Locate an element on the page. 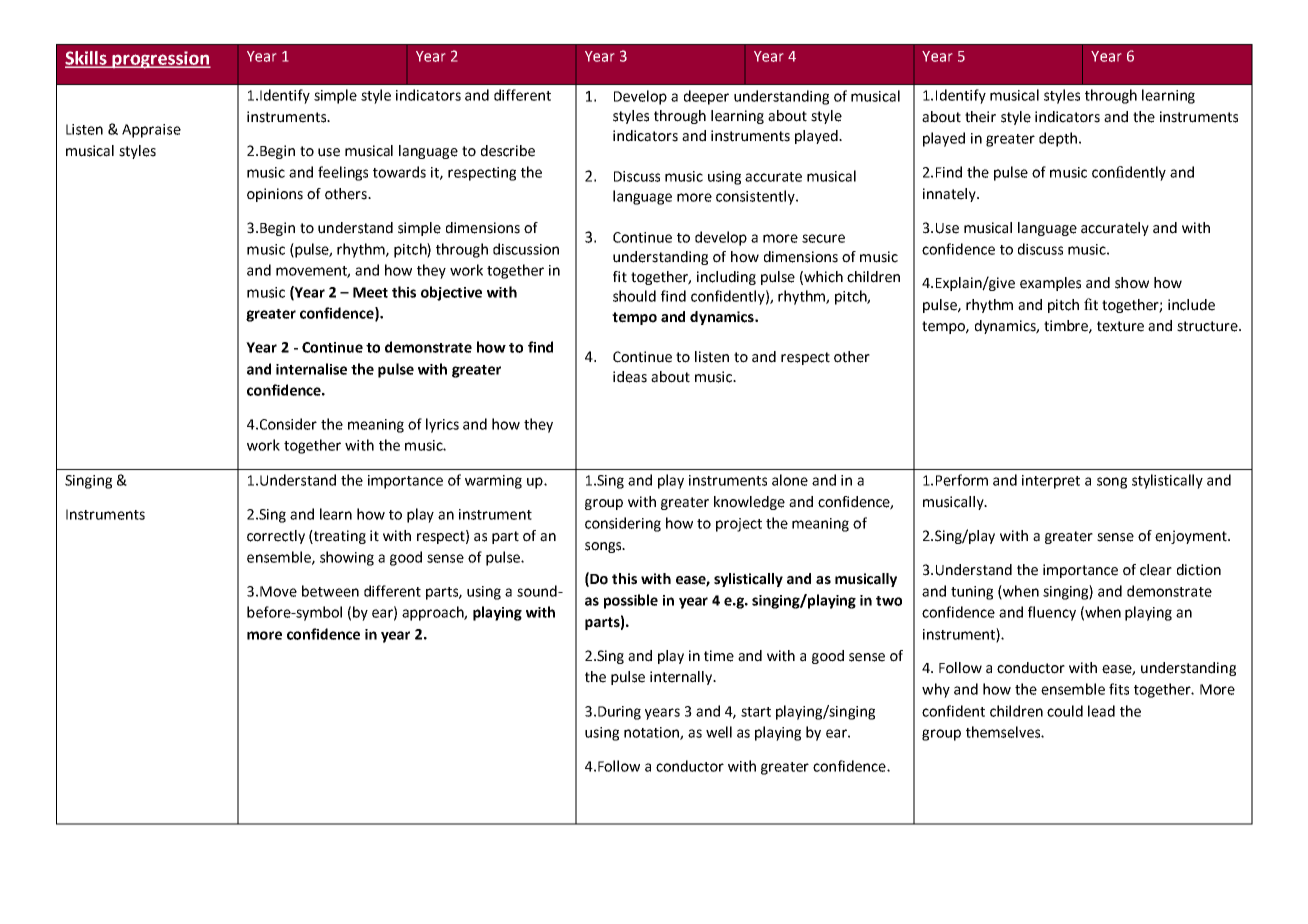 This page has width=1308, height=924. between is located at coordinates (330, 591).
